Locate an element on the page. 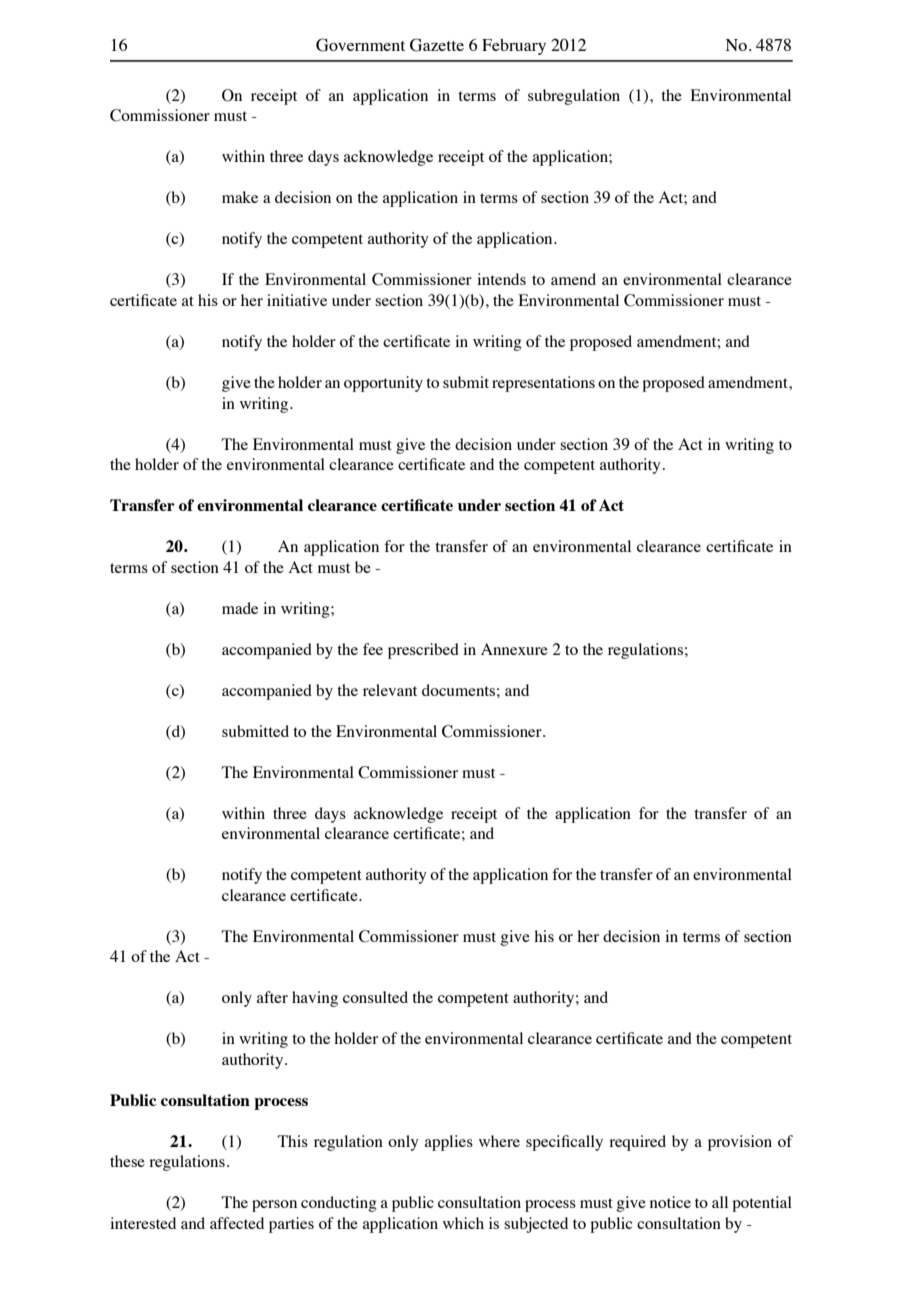 The width and height of the image is (924, 1308). relevant is located at coordinates (390, 690).
